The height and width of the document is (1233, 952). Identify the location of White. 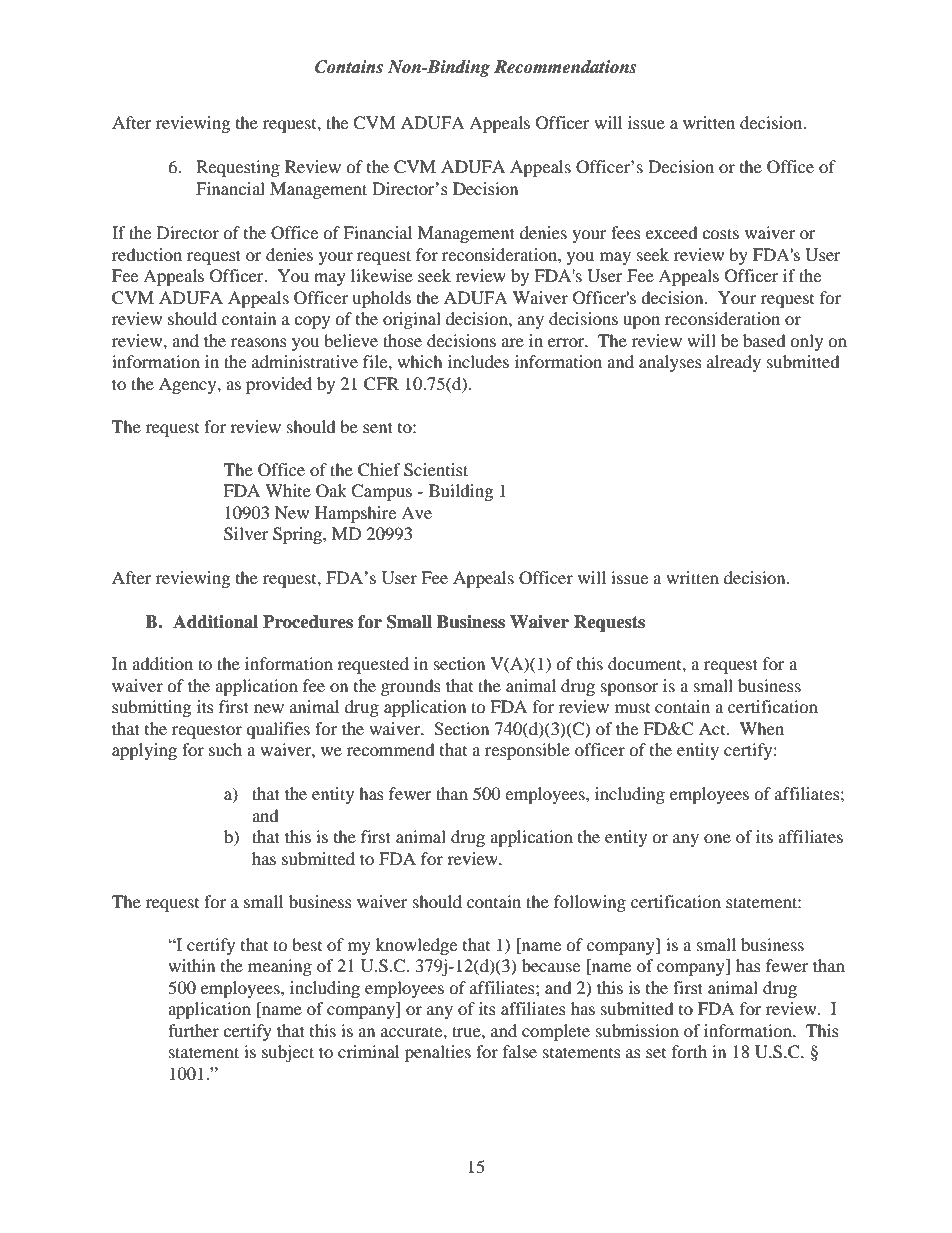
(288, 490).
